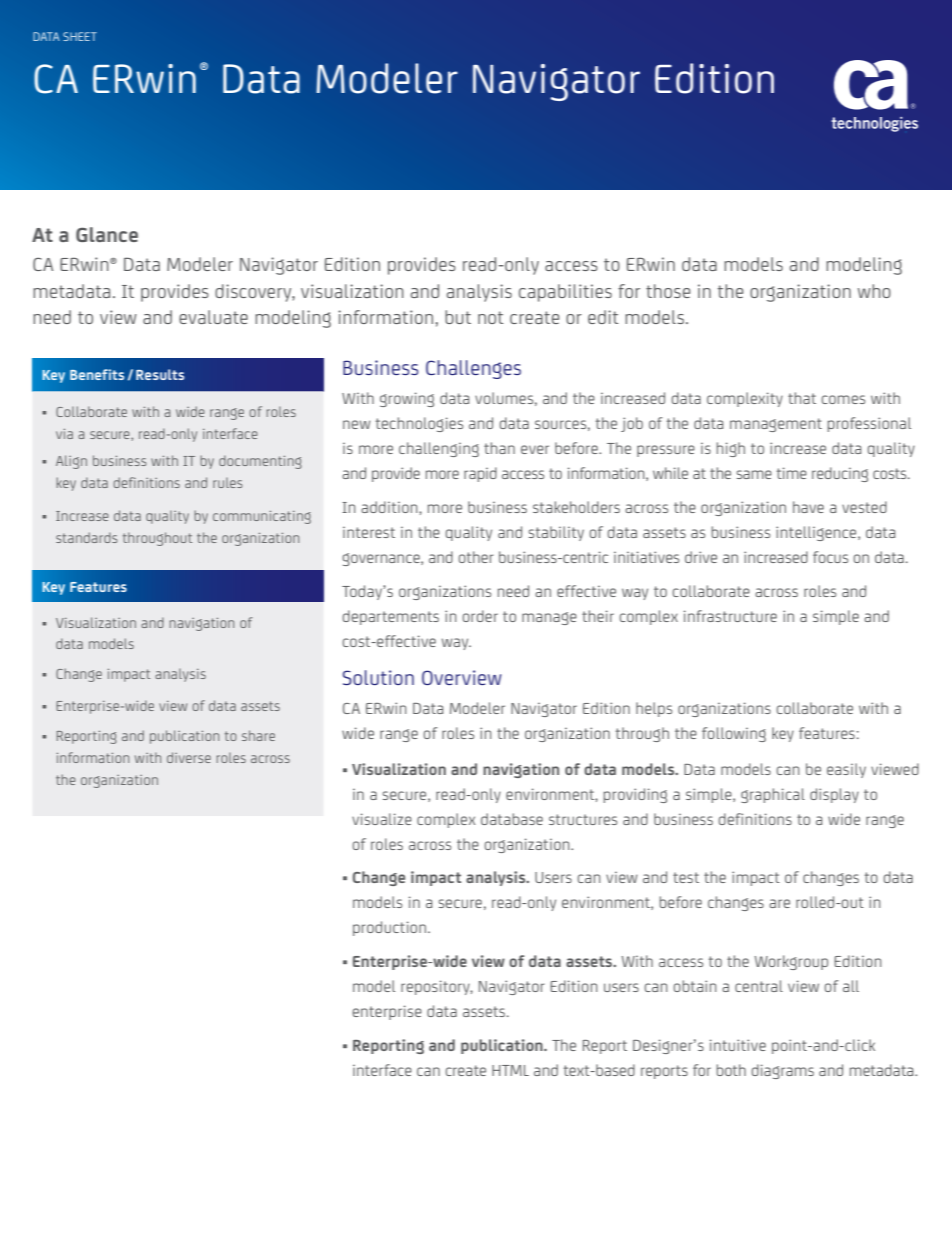 The height and width of the screenshot is (1233, 952). I want to click on rapid, so click(480, 474).
